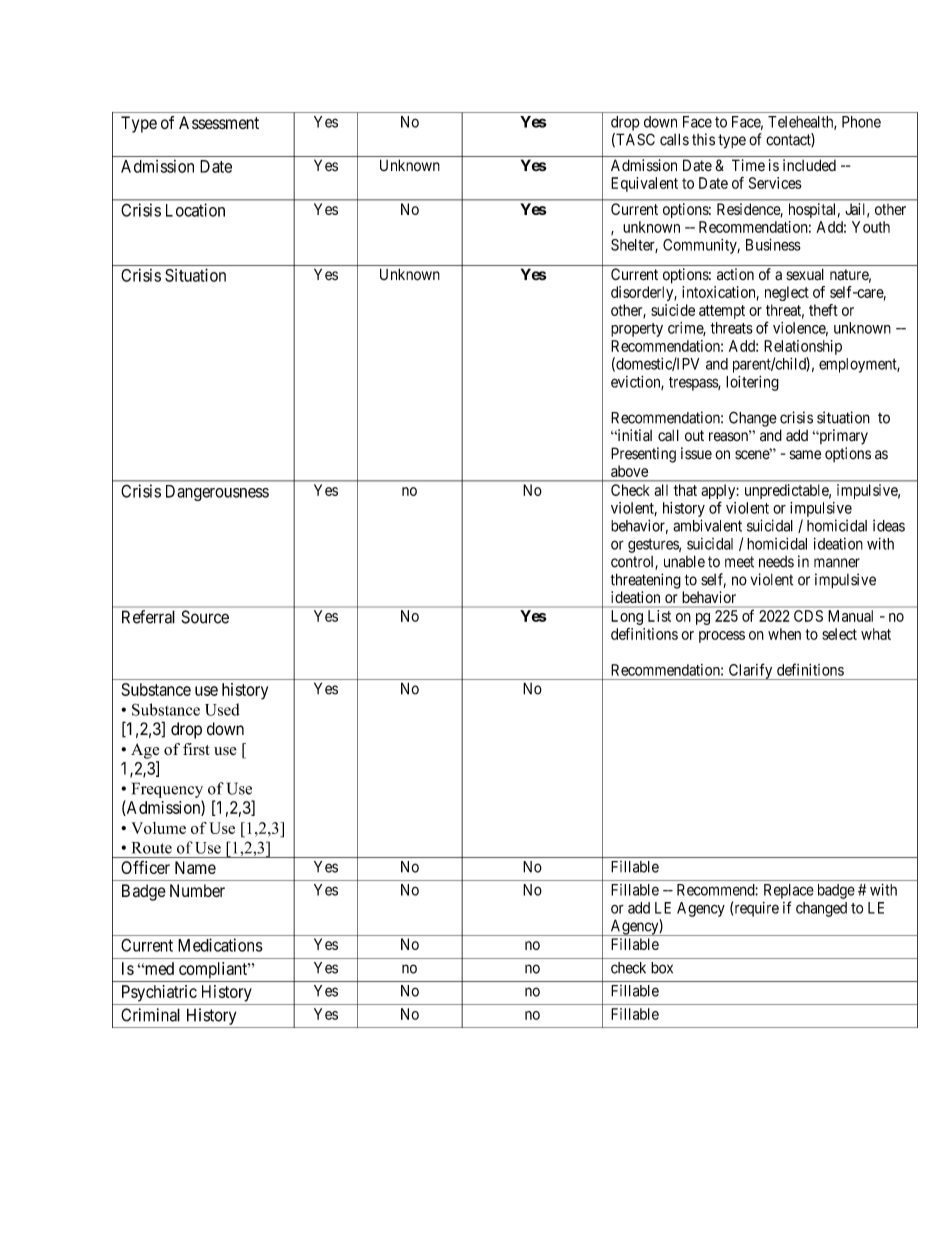 This document has height=1233, width=952. What do you see at coordinates (809, 165) in the document?
I see `included` at bounding box center [809, 165].
